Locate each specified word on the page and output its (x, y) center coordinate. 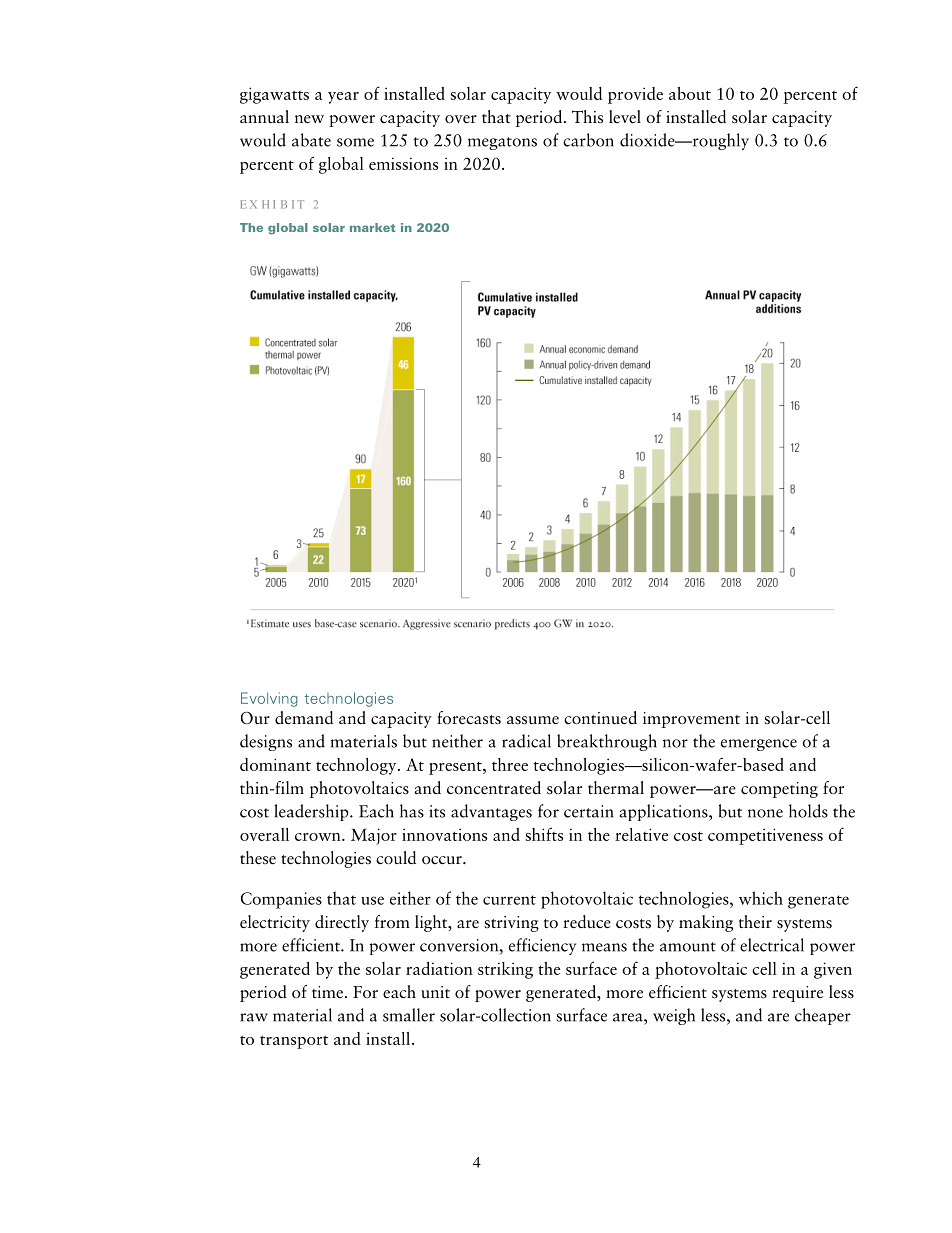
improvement (691, 720)
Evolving (269, 699)
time (327, 992)
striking (505, 970)
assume (533, 720)
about (690, 93)
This (587, 117)
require (797, 994)
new (309, 119)
